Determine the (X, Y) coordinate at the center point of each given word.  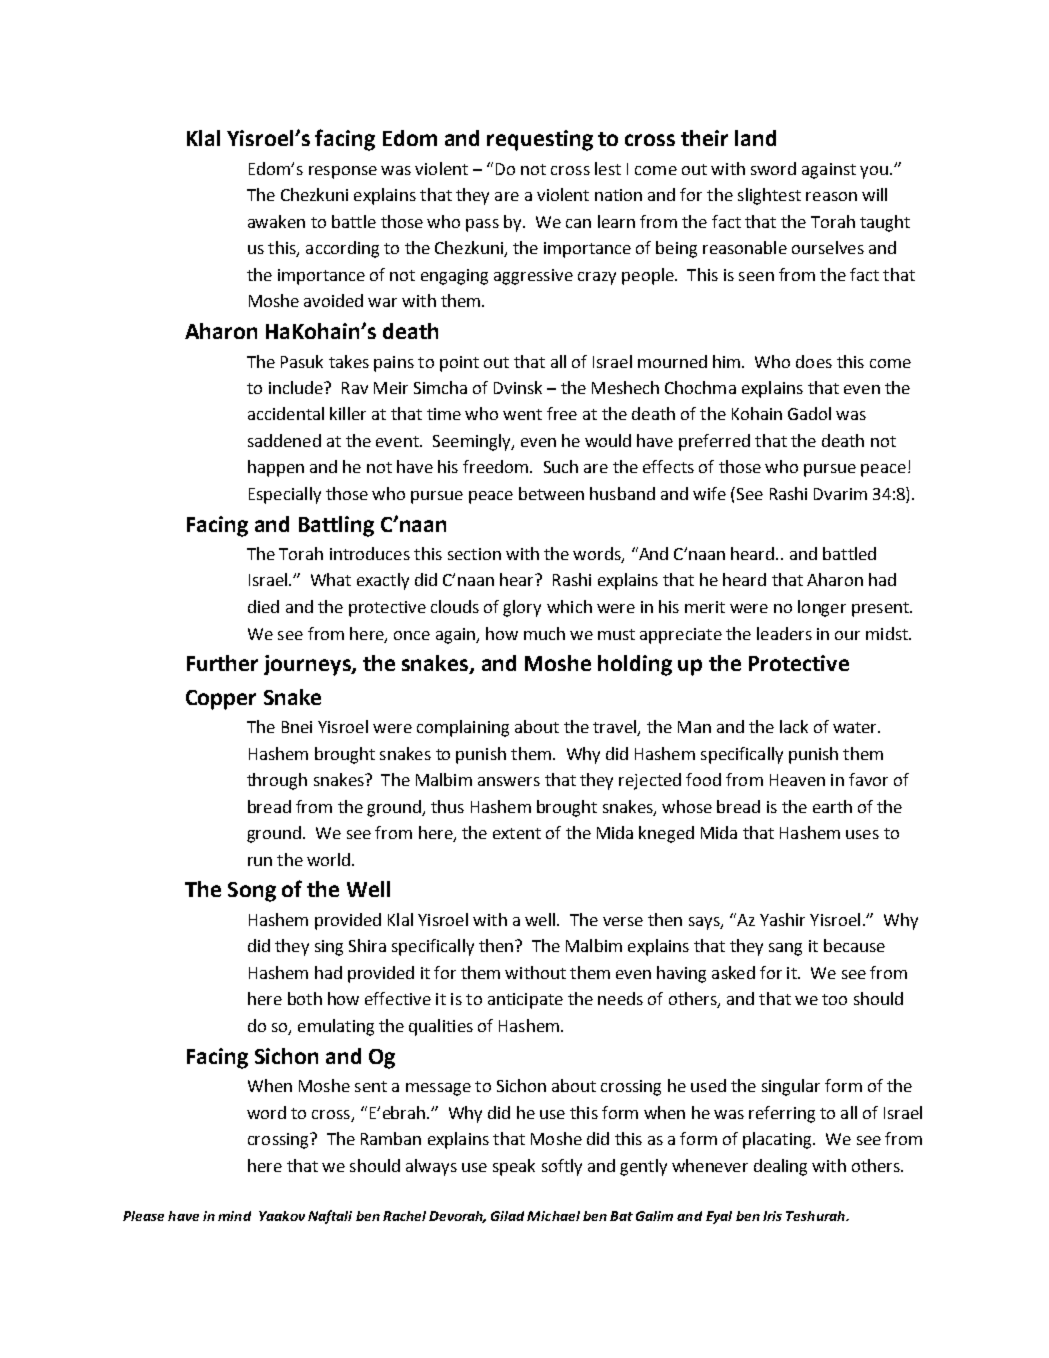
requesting (540, 140)
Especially (285, 495)
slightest (769, 196)
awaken (276, 221)
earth (832, 806)
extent (517, 833)
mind (234, 1216)
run (260, 861)
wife (709, 493)
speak (514, 1167)
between (551, 493)
